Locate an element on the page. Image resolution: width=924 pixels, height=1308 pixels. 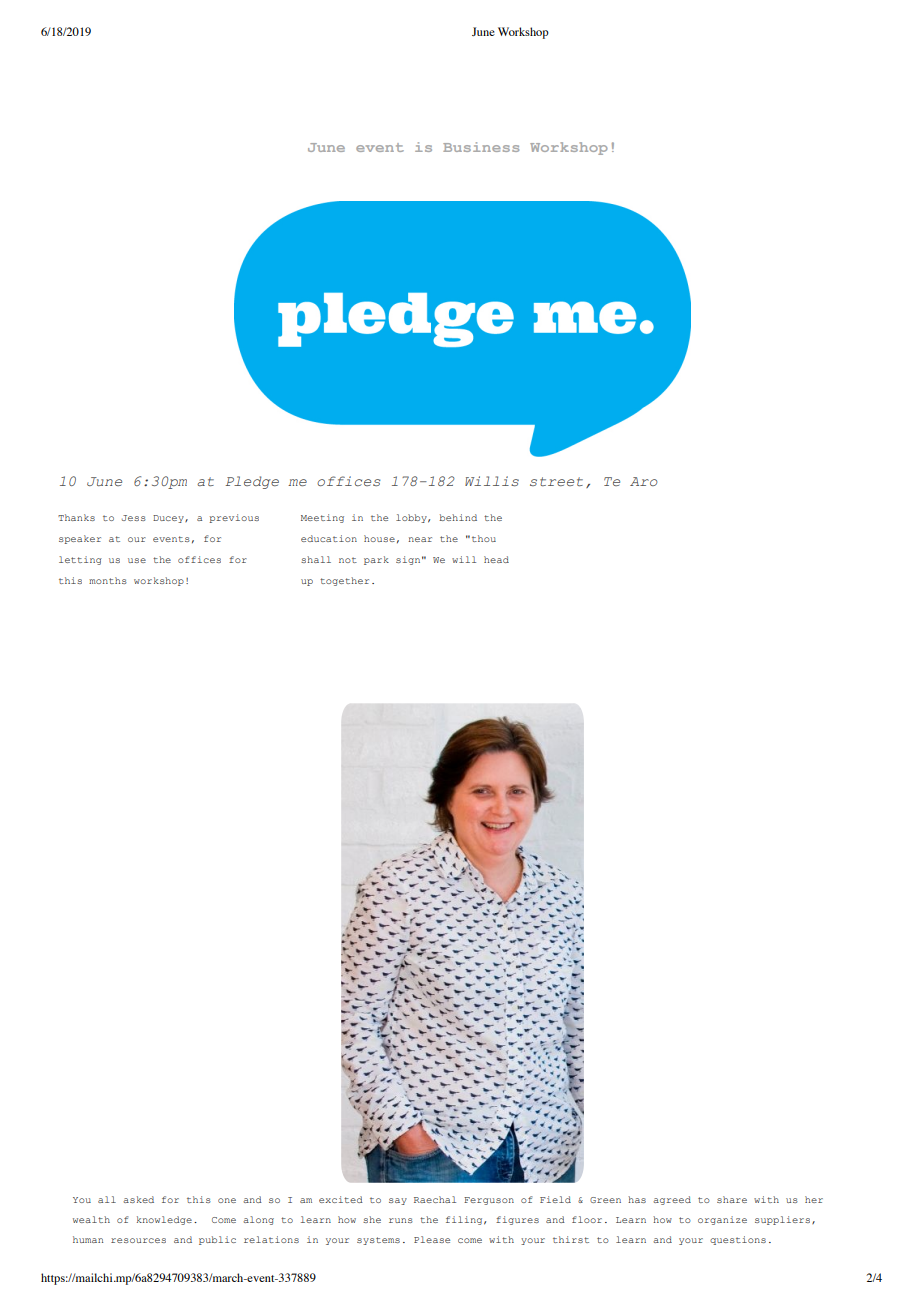
runs is located at coordinates (401, 1220).
